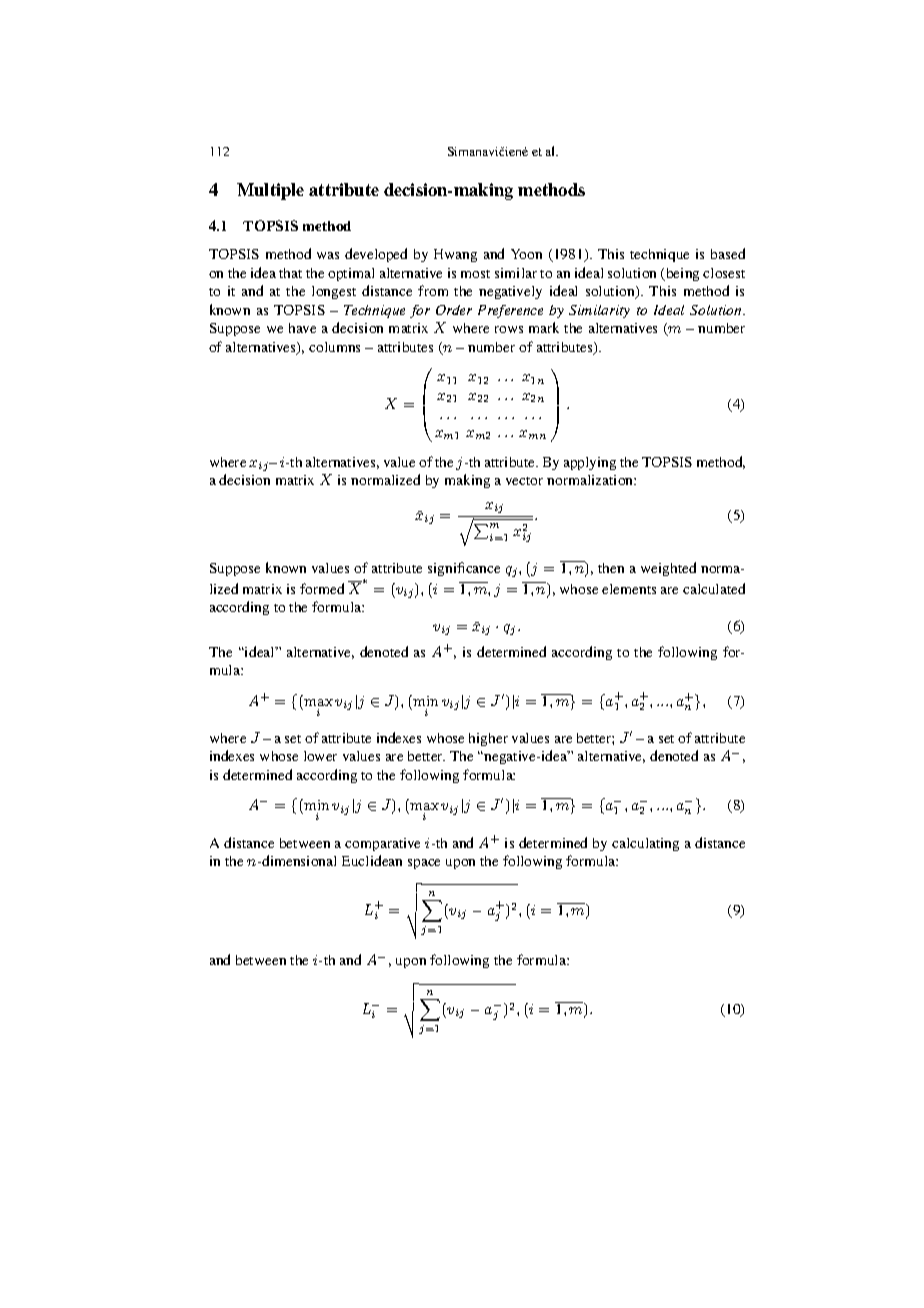  Describe the element at coordinates (382, 844) in the page. I see `comparative` at that location.
